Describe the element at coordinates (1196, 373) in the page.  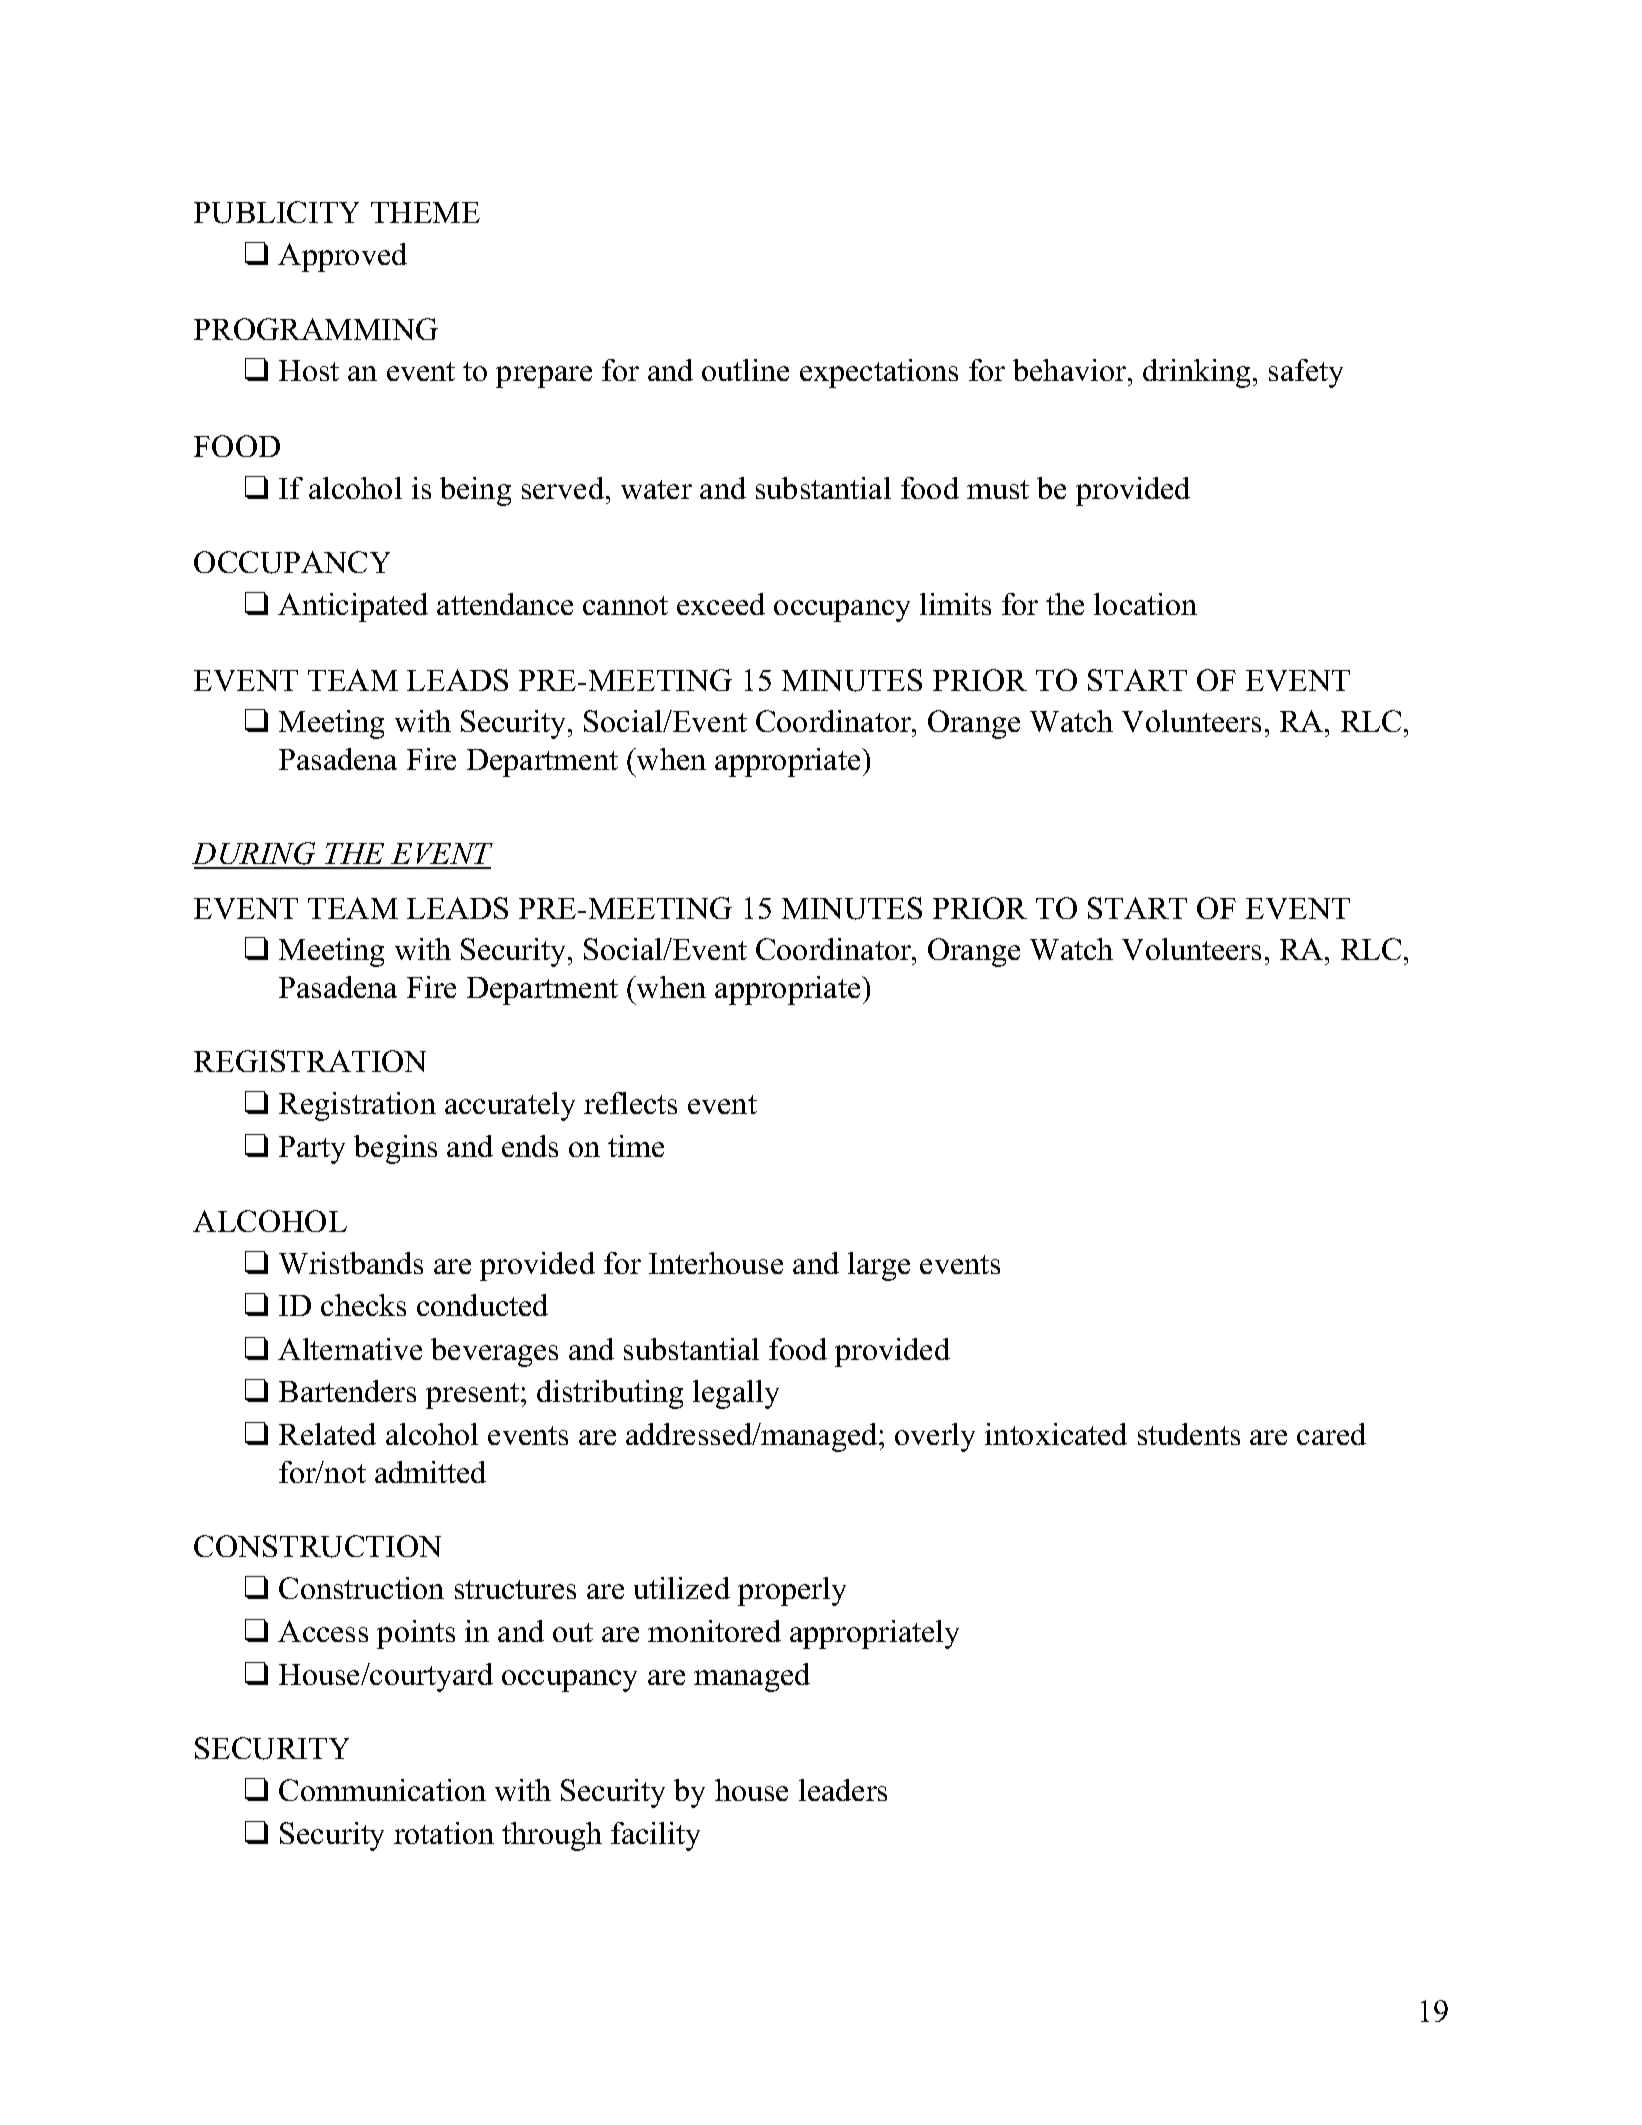
I see `drinking` at that location.
